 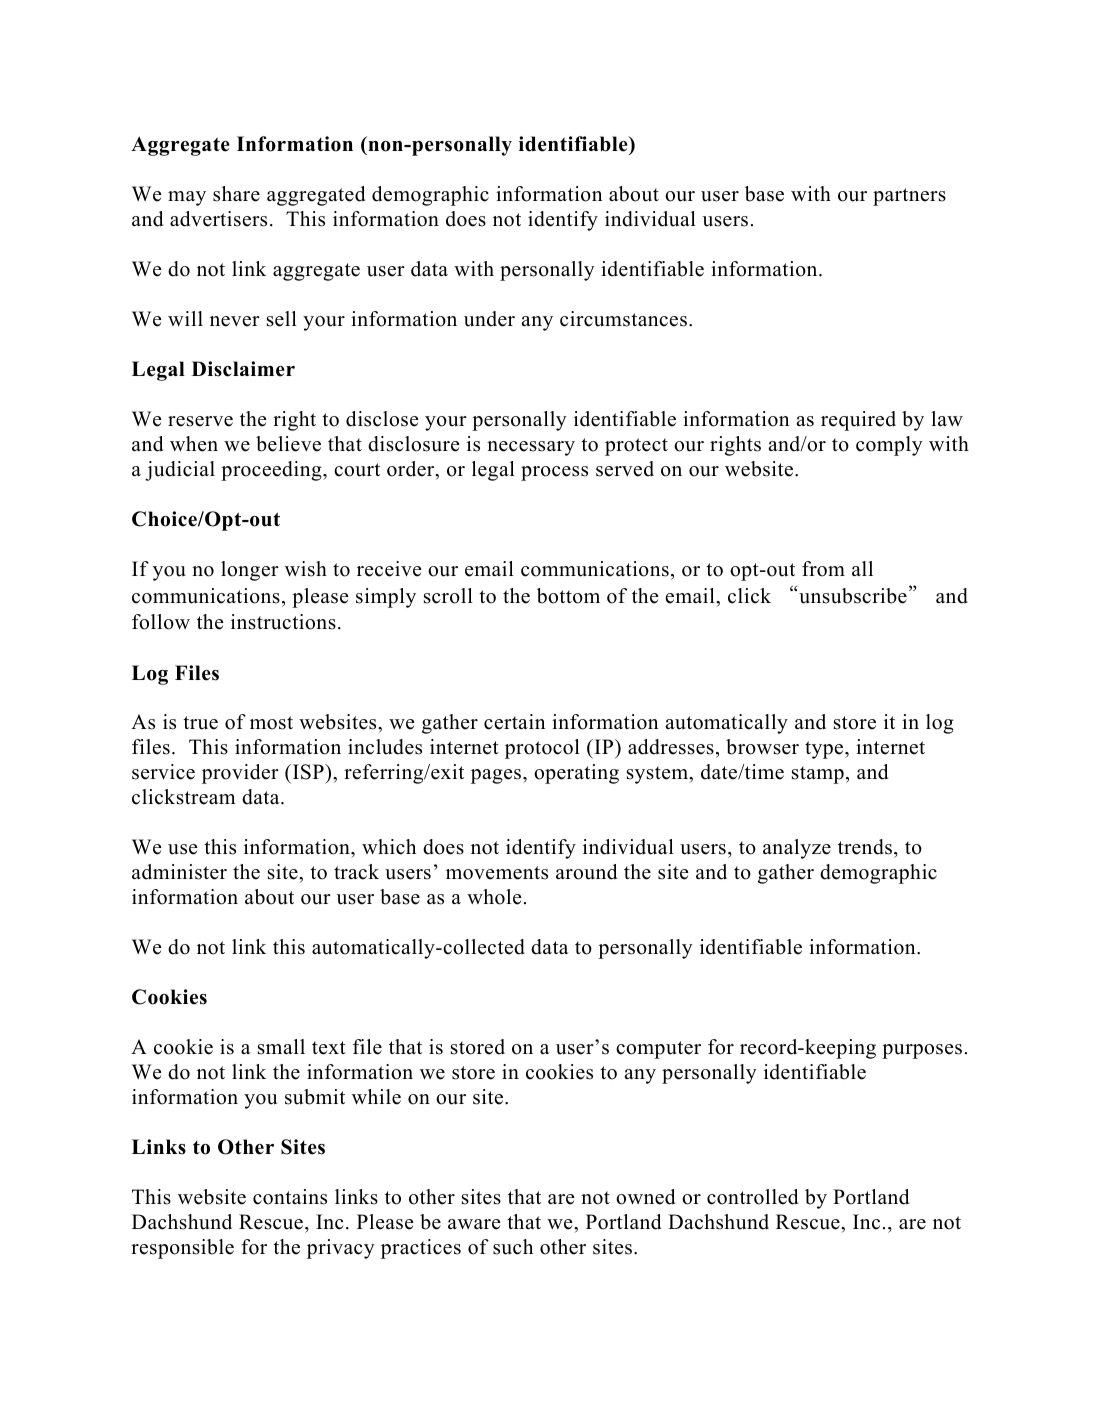 What do you see at coordinates (515, 722) in the document?
I see `certain` at bounding box center [515, 722].
